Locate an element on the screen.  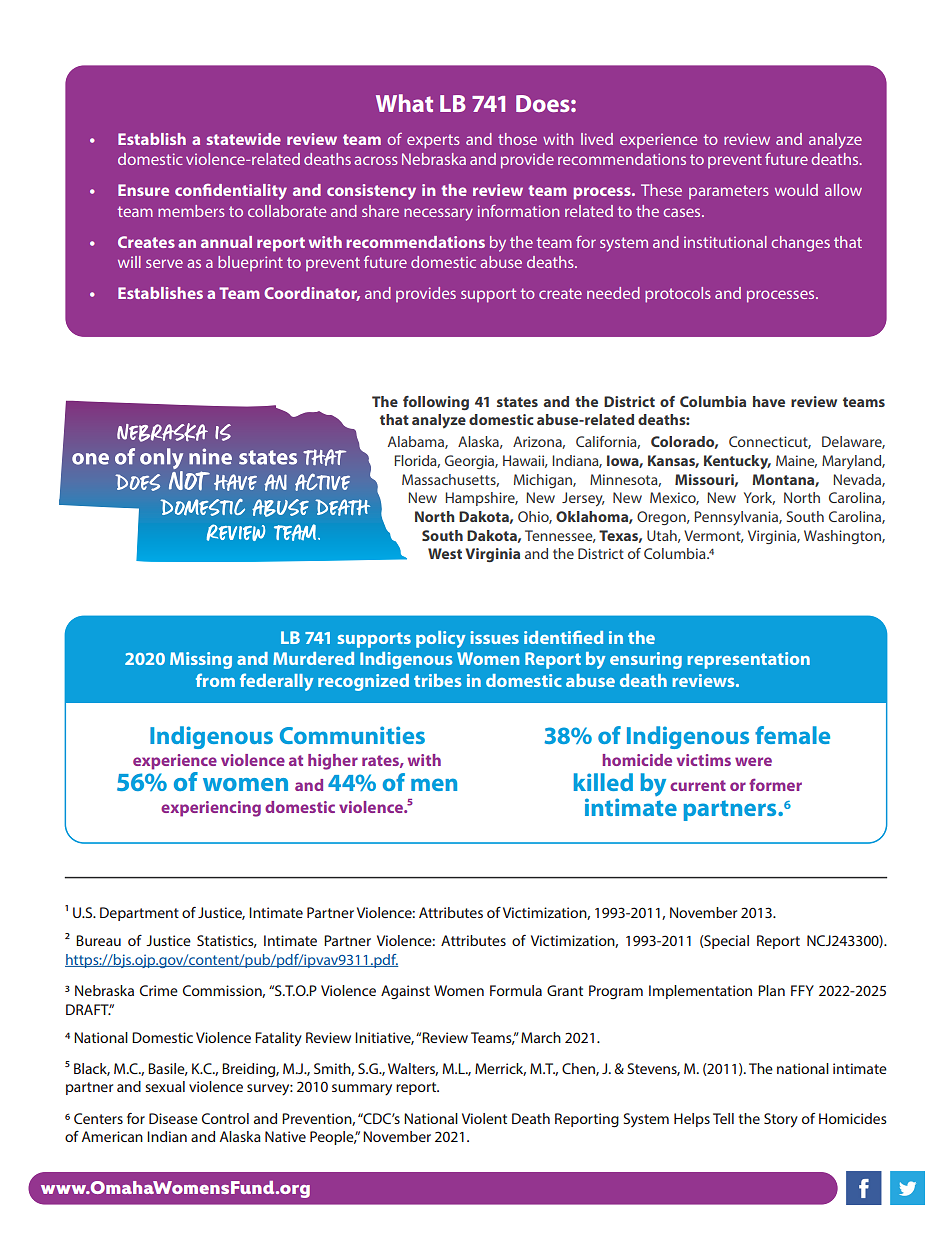
Missing is located at coordinates (201, 660).
